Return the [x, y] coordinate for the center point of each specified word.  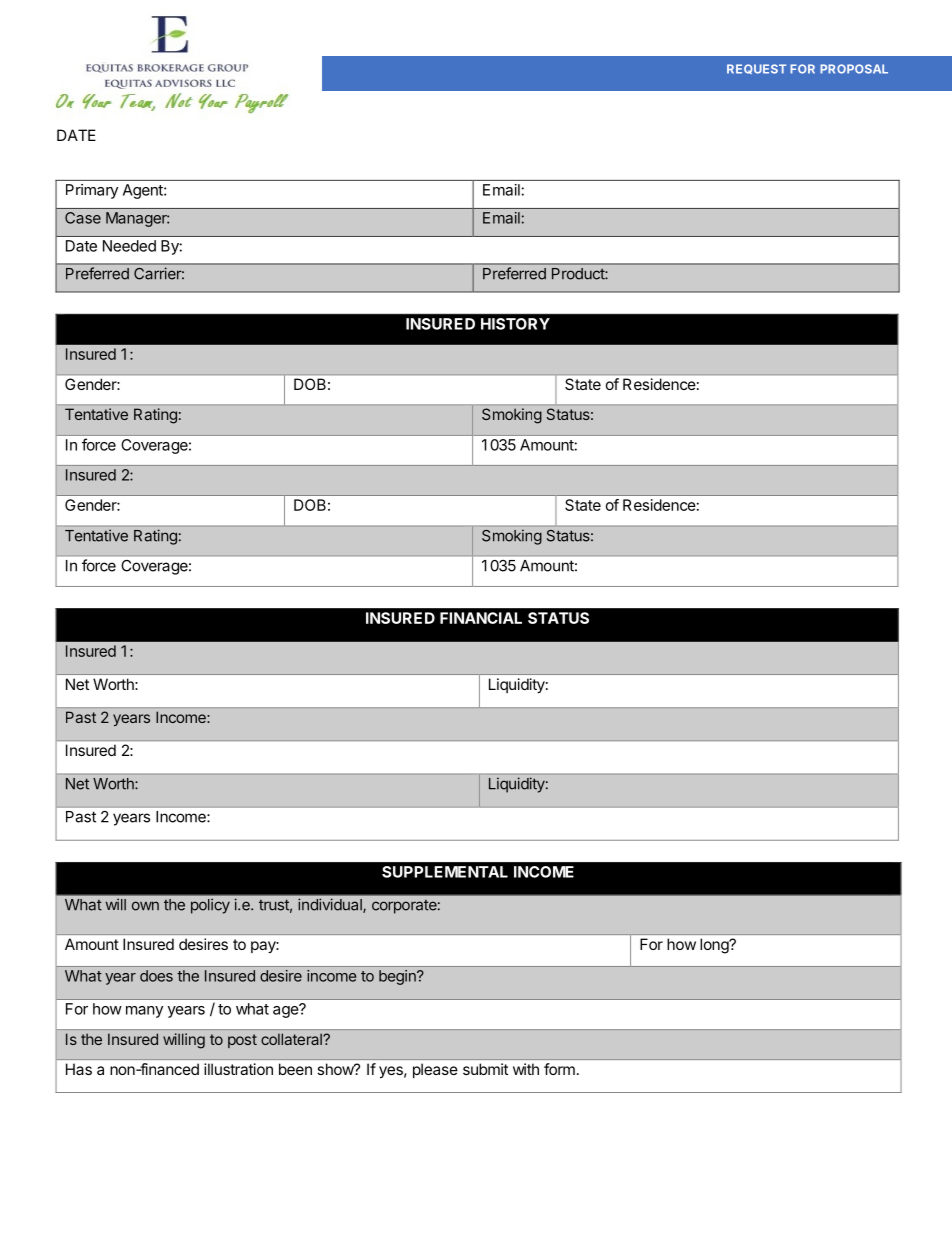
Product [579, 274]
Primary [92, 191]
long [715, 946]
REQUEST [756, 69]
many [144, 1012]
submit [485, 1069]
